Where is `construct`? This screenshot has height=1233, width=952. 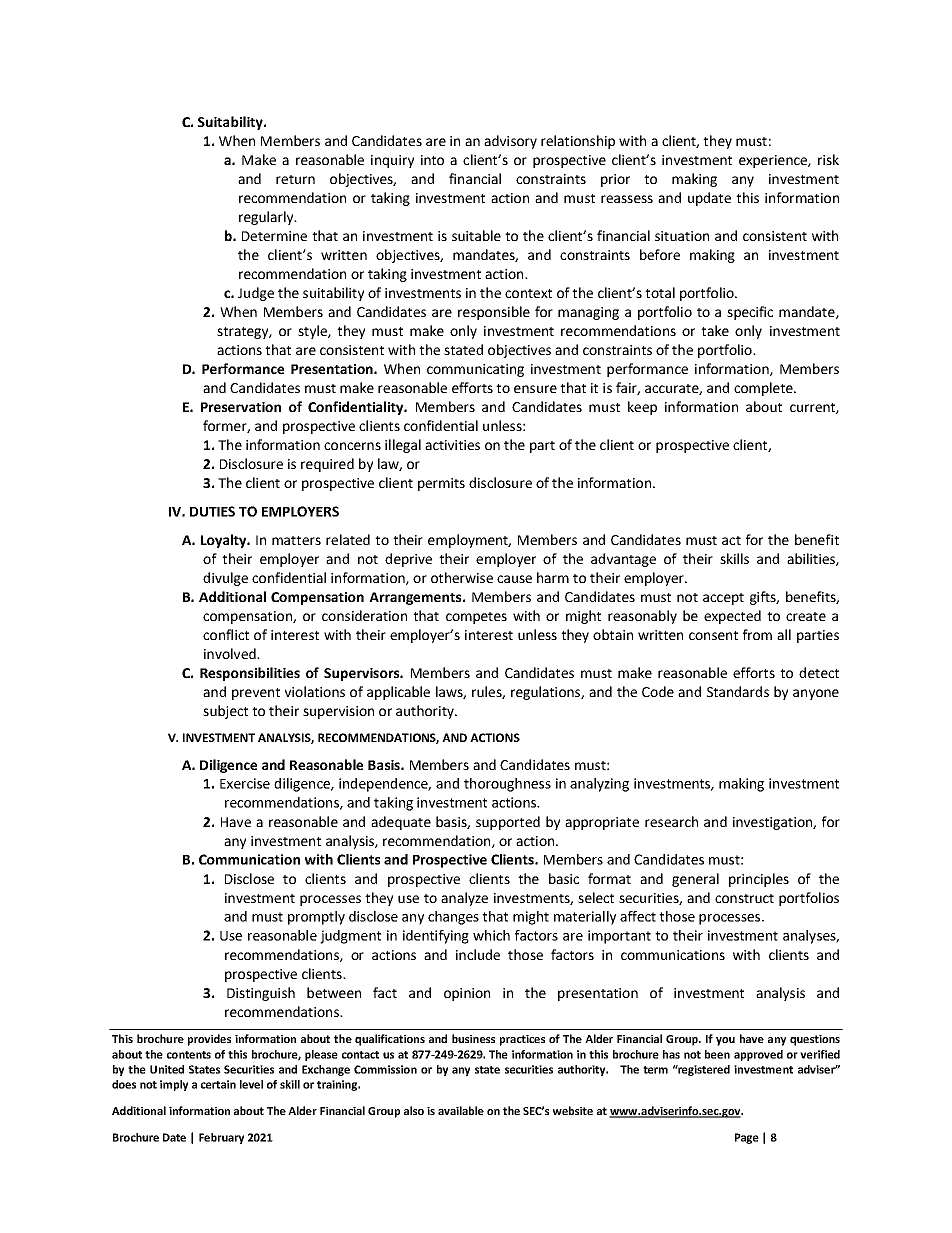
construct is located at coordinates (744, 898).
